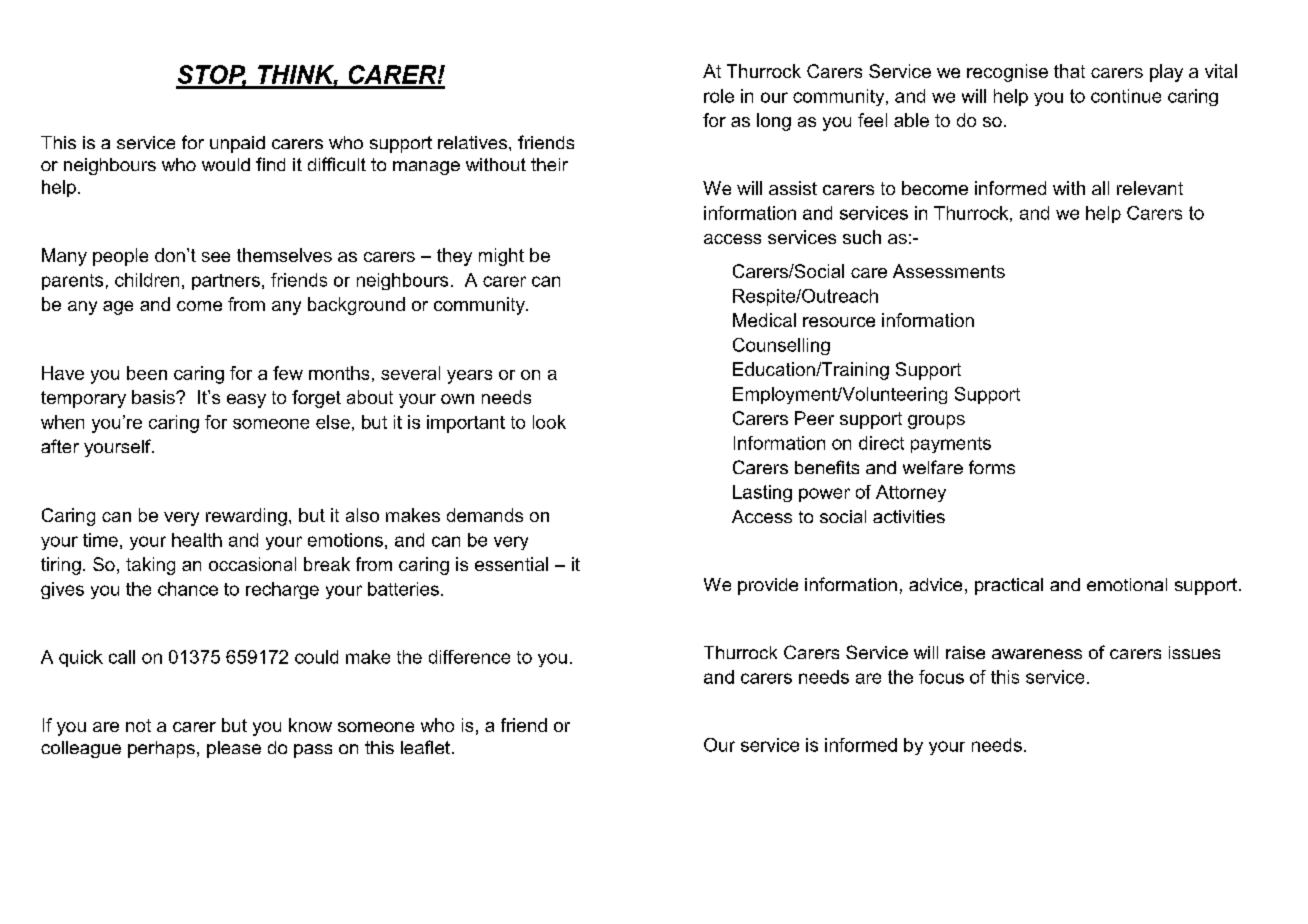  I want to click on unpaid, so click(237, 144).
